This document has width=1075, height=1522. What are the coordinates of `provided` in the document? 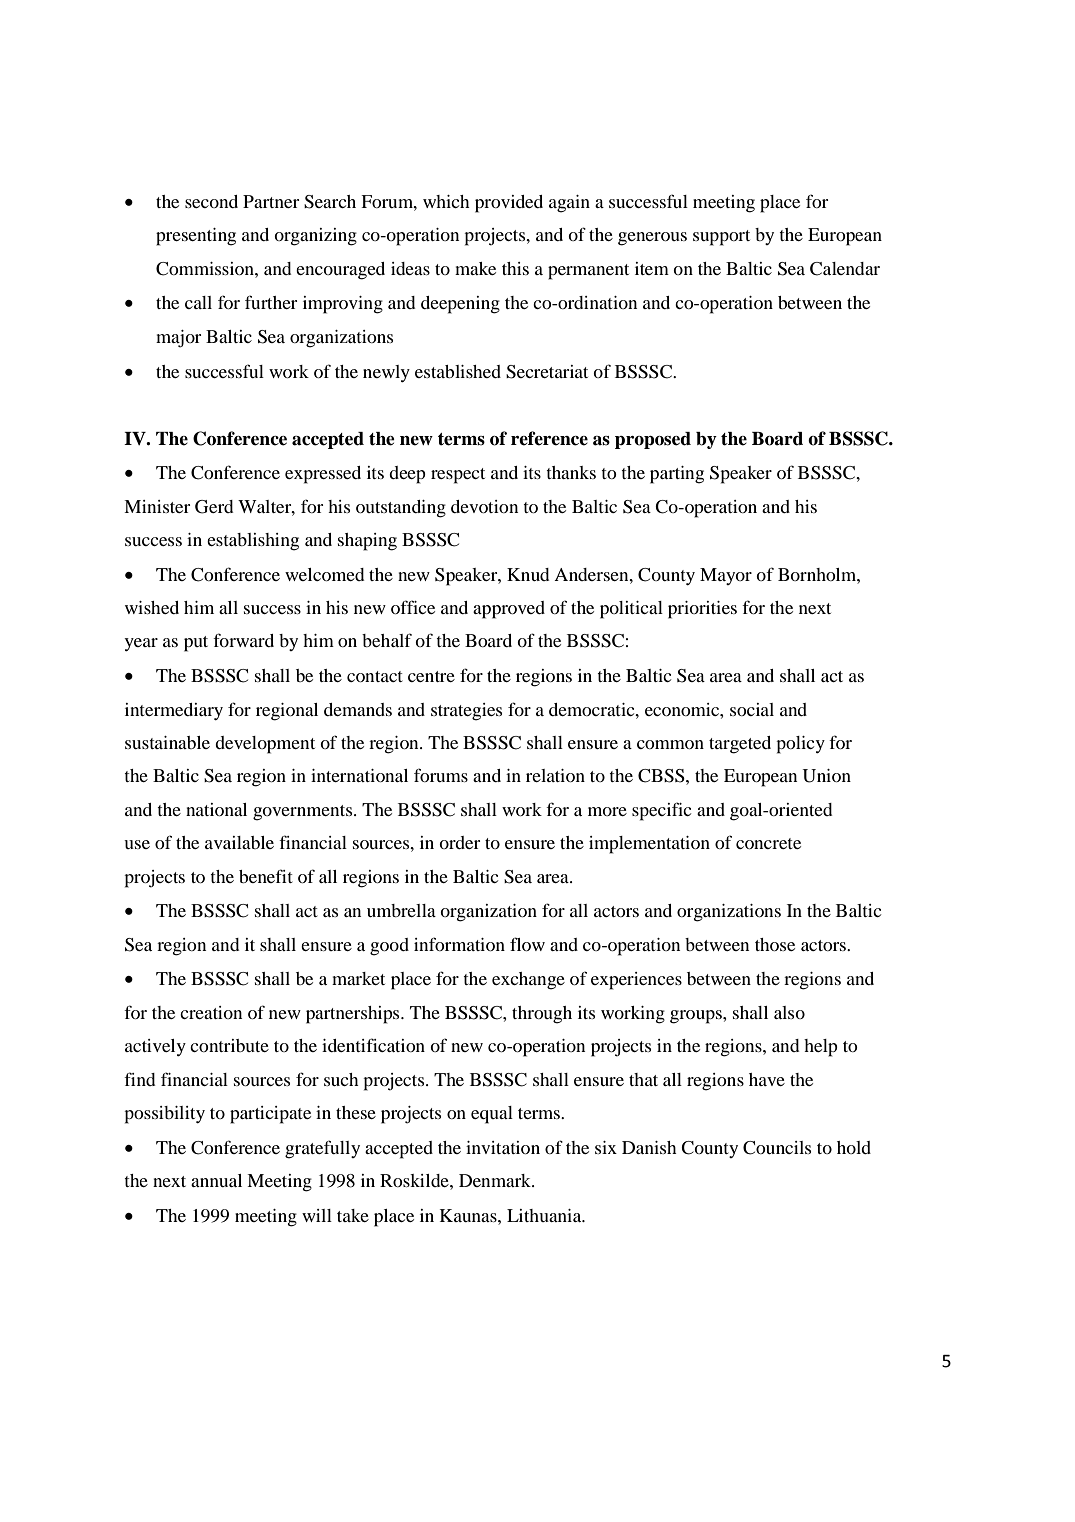 It's located at (509, 204).
